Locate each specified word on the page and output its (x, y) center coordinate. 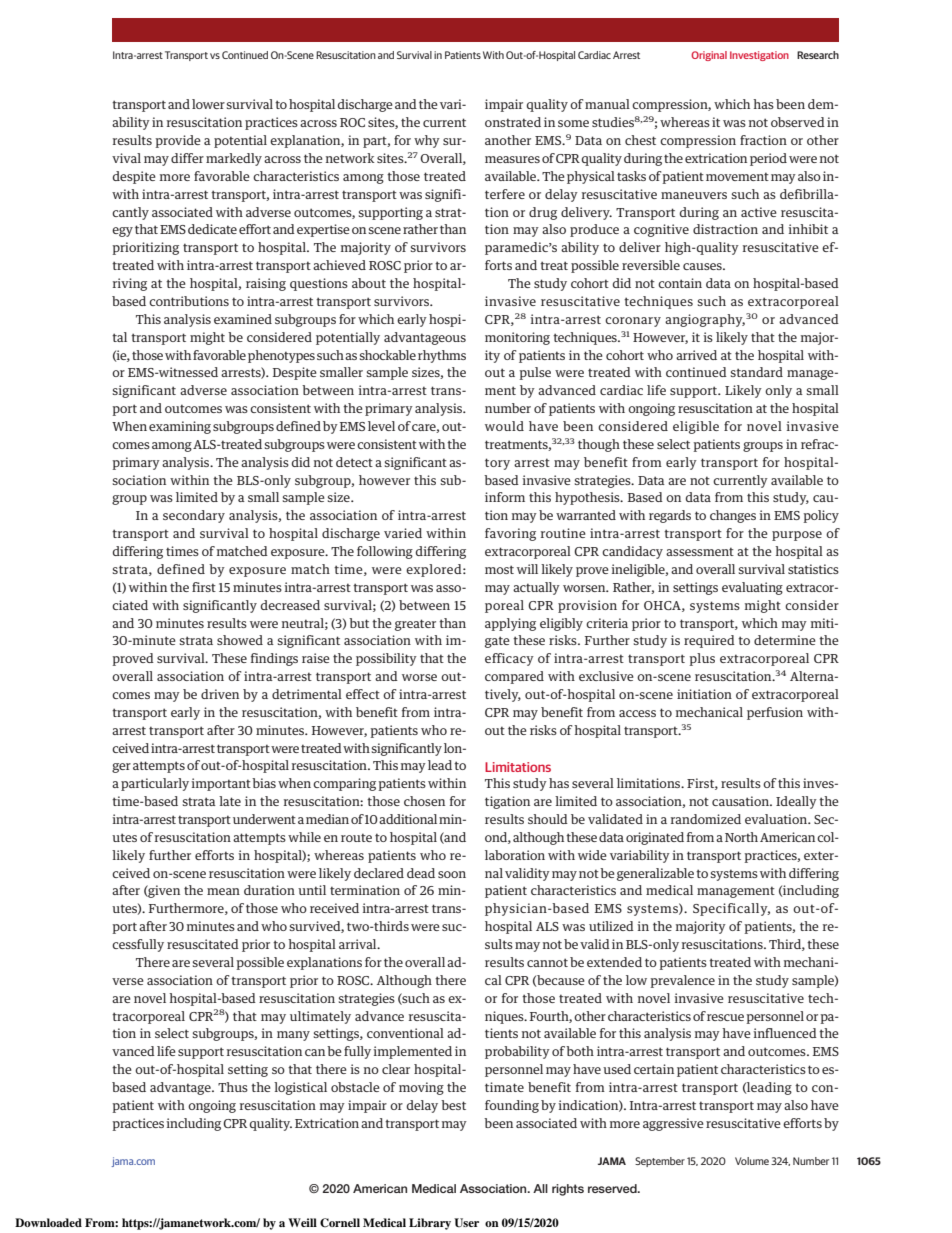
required (709, 641)
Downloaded (48, 1222)
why (427, 141)
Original (709, 56)
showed (240, 640)
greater (415, 625)
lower (208, 104)
